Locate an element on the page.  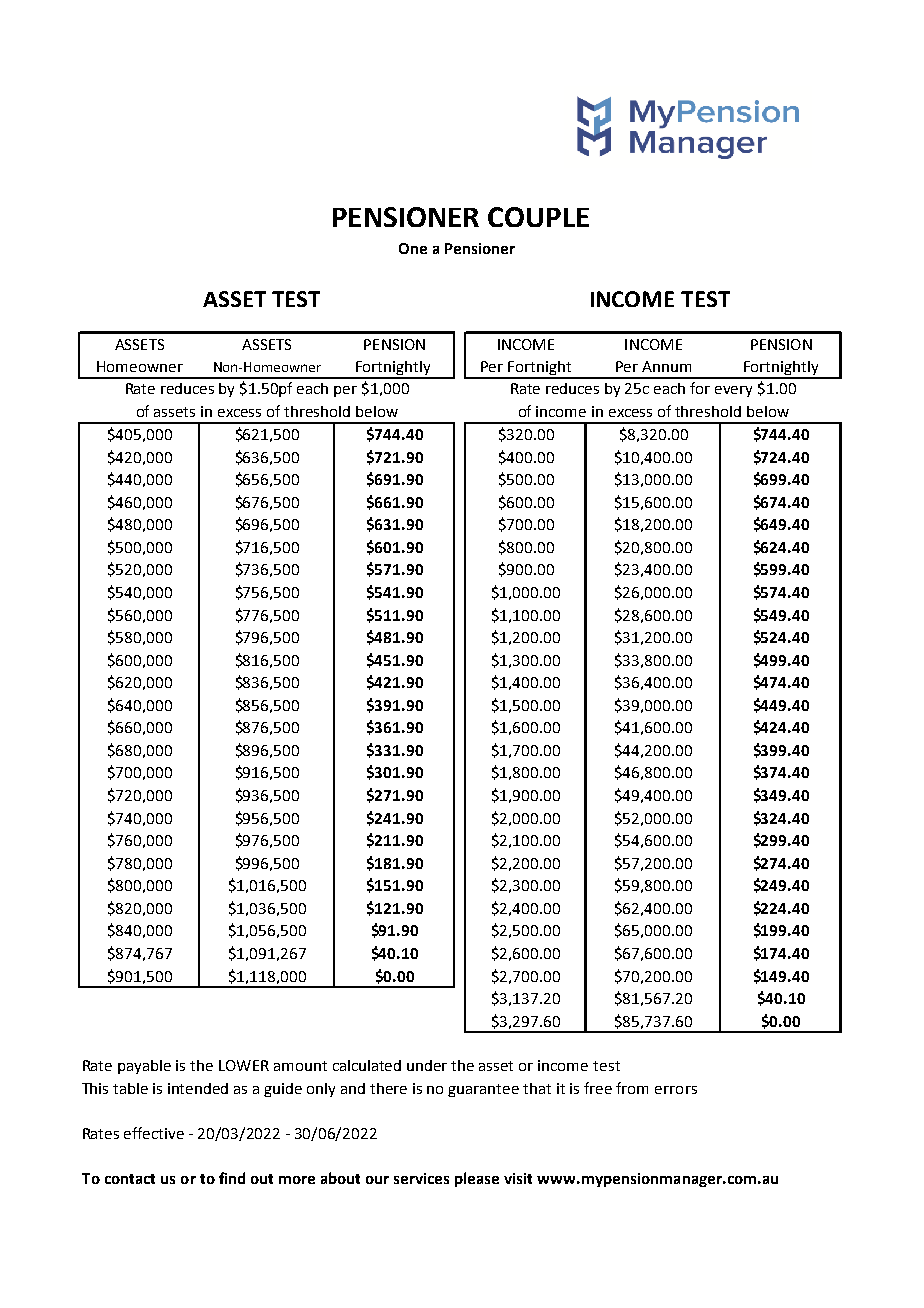
calculated is located at coordinates (367, 1065).
